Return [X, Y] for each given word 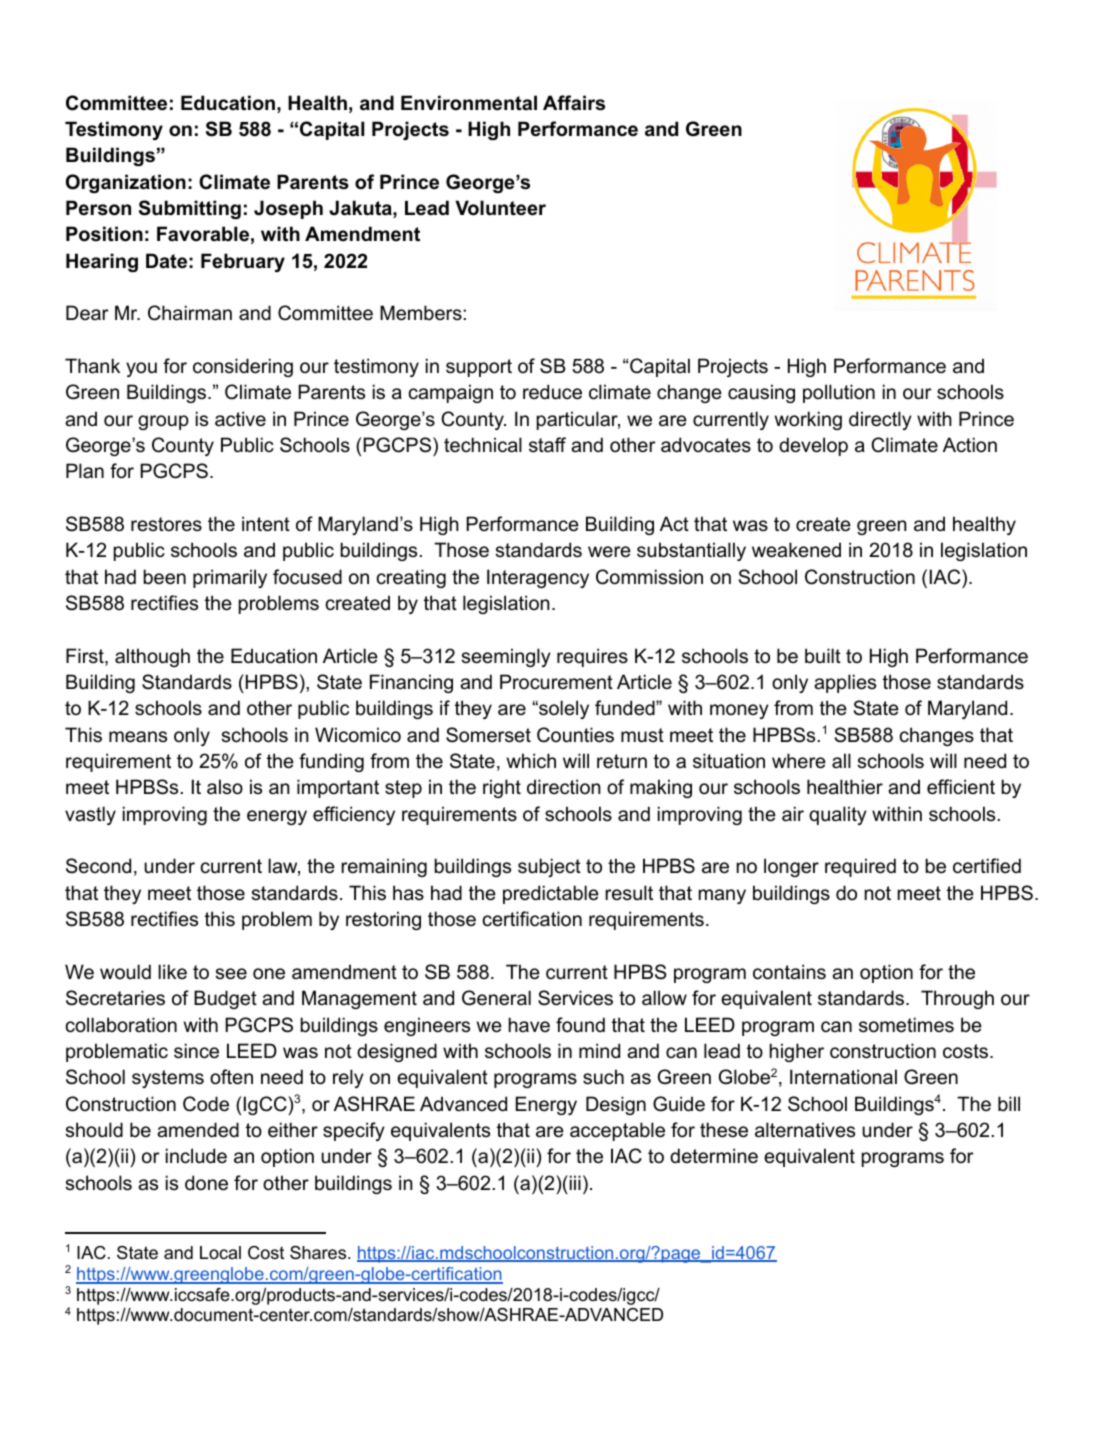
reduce [552, 392]
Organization [126, 183]
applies [845, 683]
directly [880, 420]
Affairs [574, 103]
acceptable [617, 1131]
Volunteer [500, 208]
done [206, 1183]
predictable [551, 894]
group [163, 422]
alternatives [805, 1130]
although [152, 657]
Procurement [556, 682]
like [172, 971]
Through [957, 999]
